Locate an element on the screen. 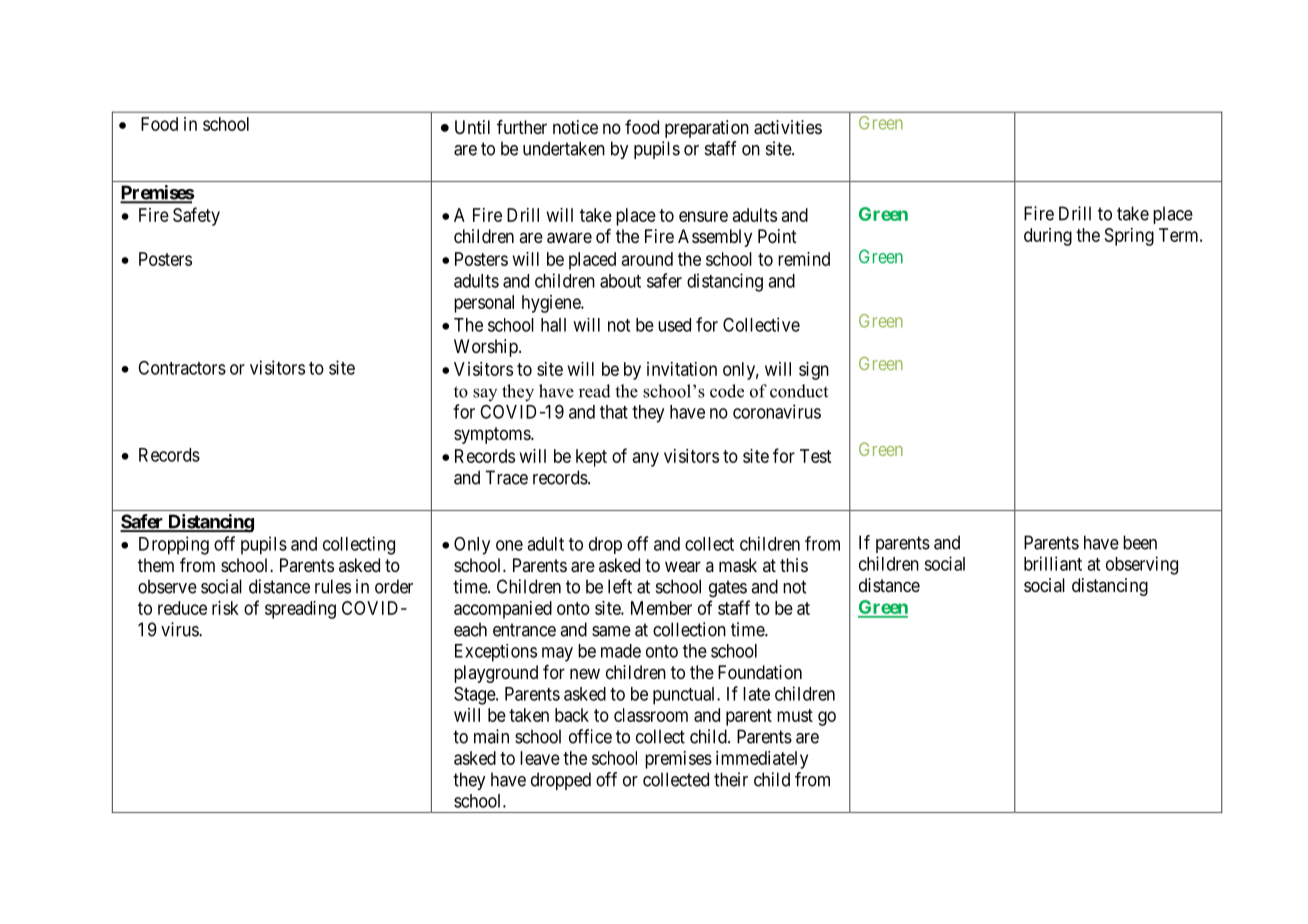 The height and width of the screenshot is (924, 1308). office is located at coordinates (590, 736).
